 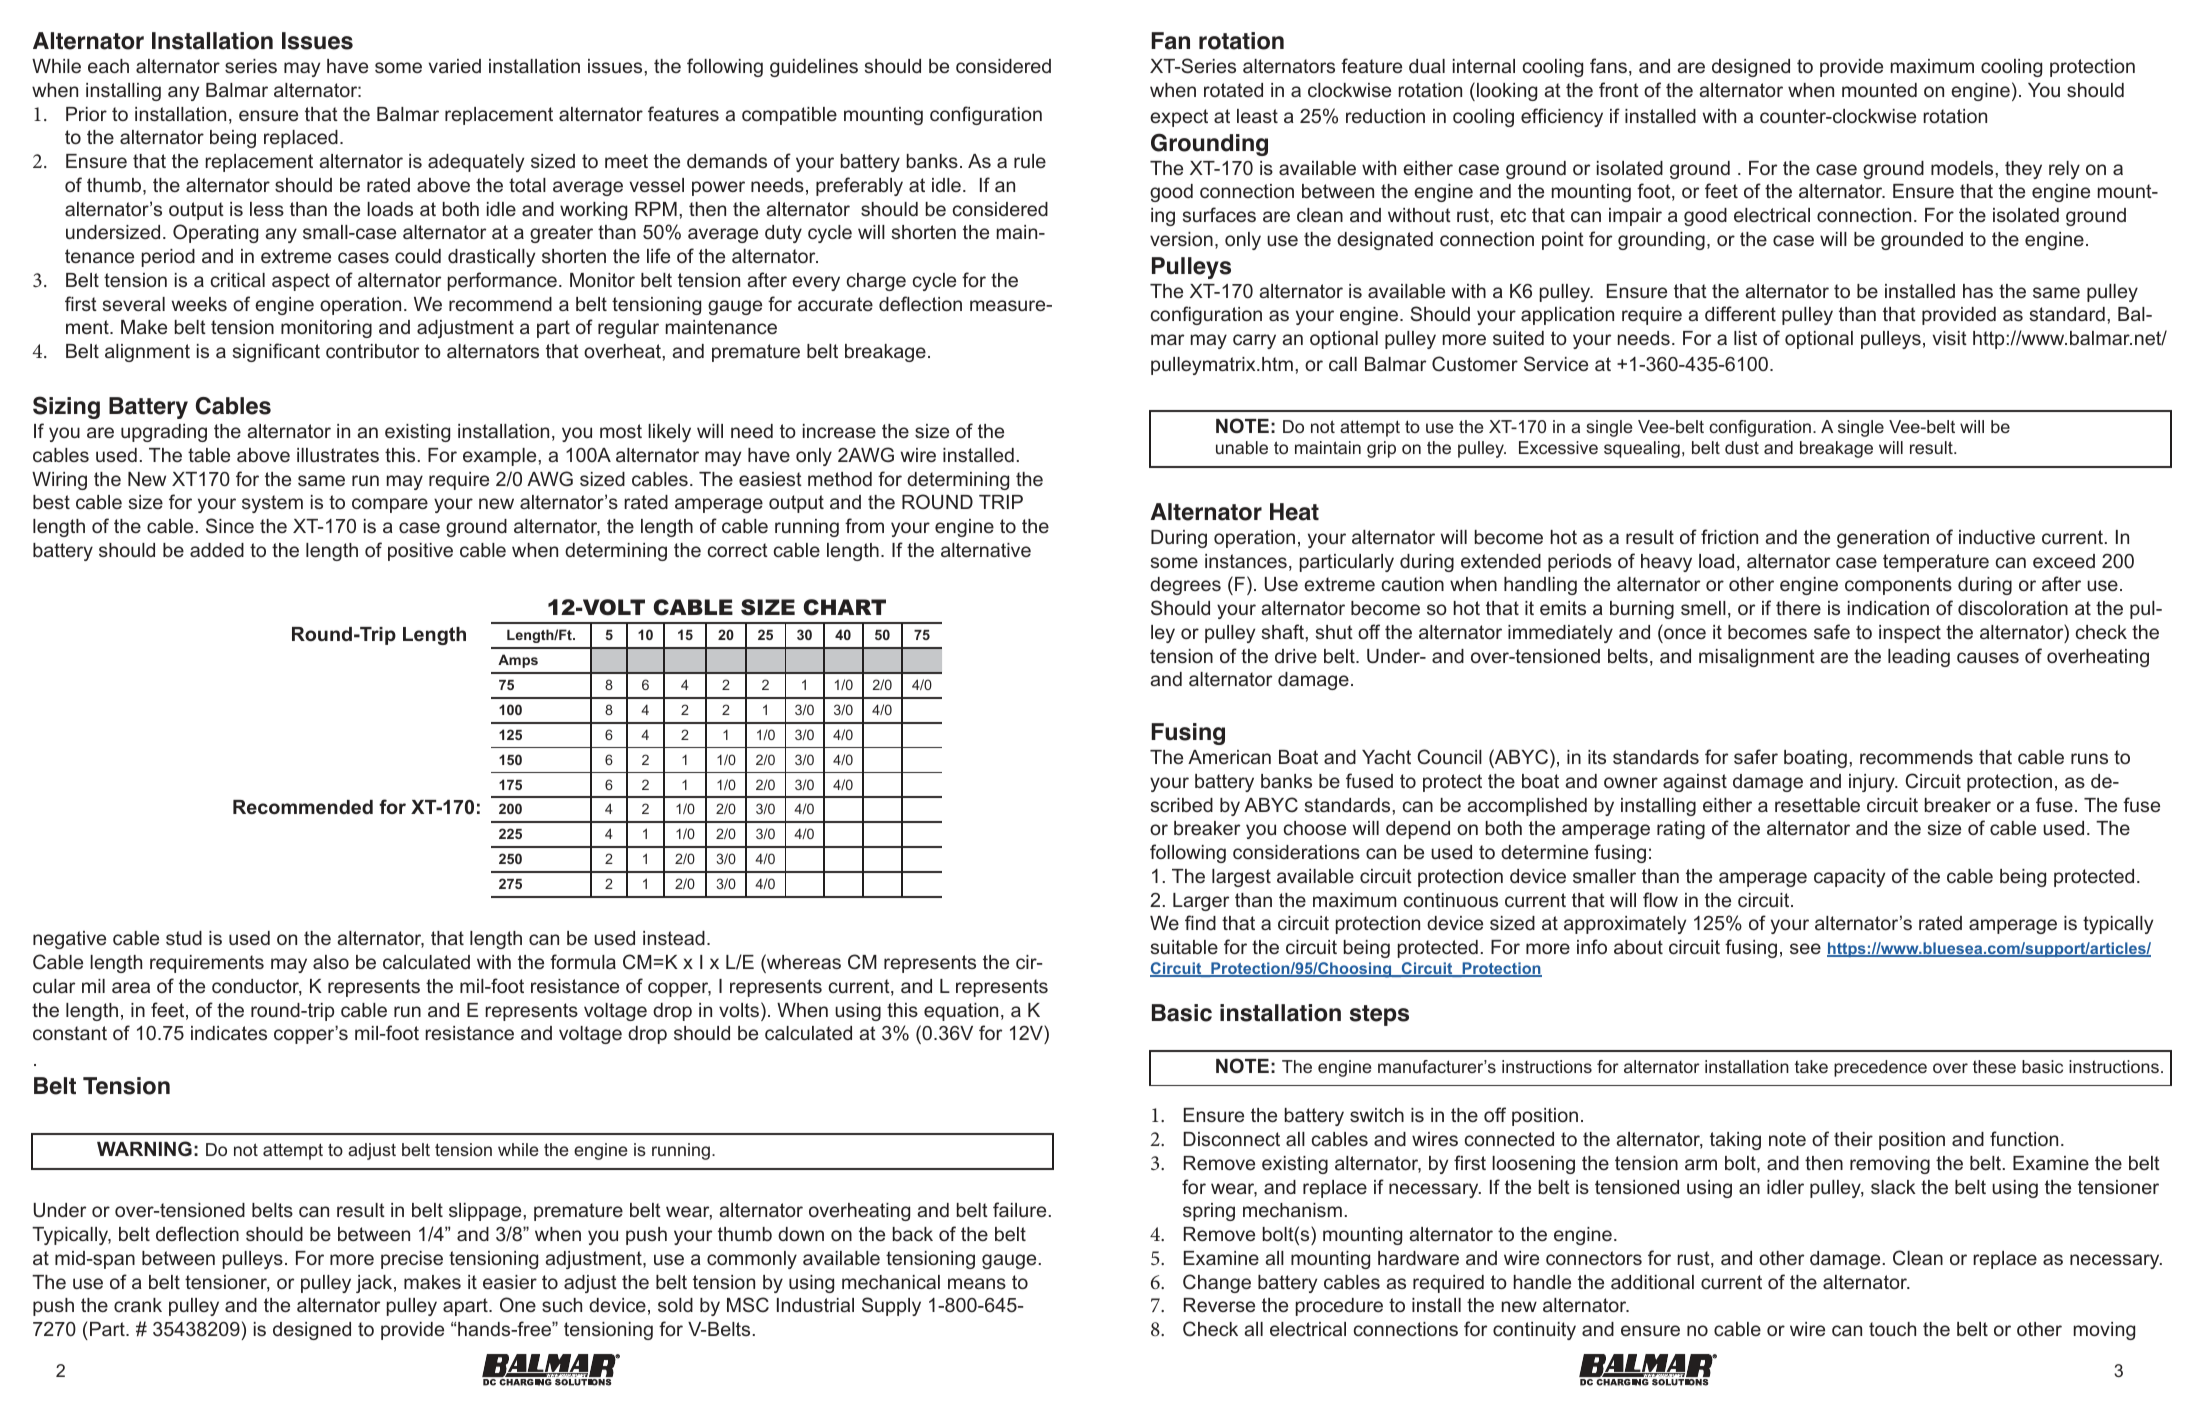 I want to click on touch, so click(x=1892, y=1329).
